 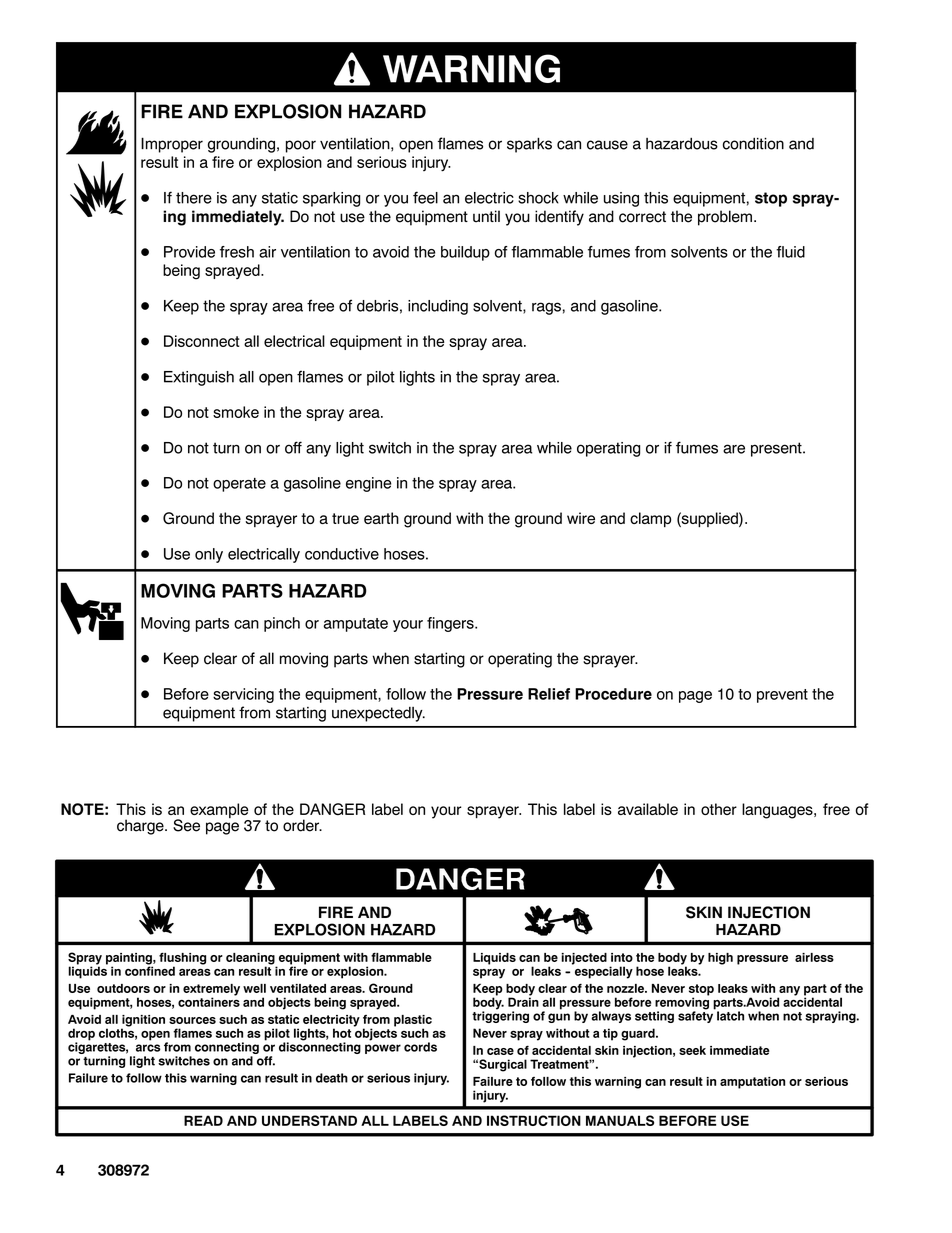 What do you see at coordinates (203, 1120) in the screenshot?
I see `READ` at bounding box center [203, 1120].
